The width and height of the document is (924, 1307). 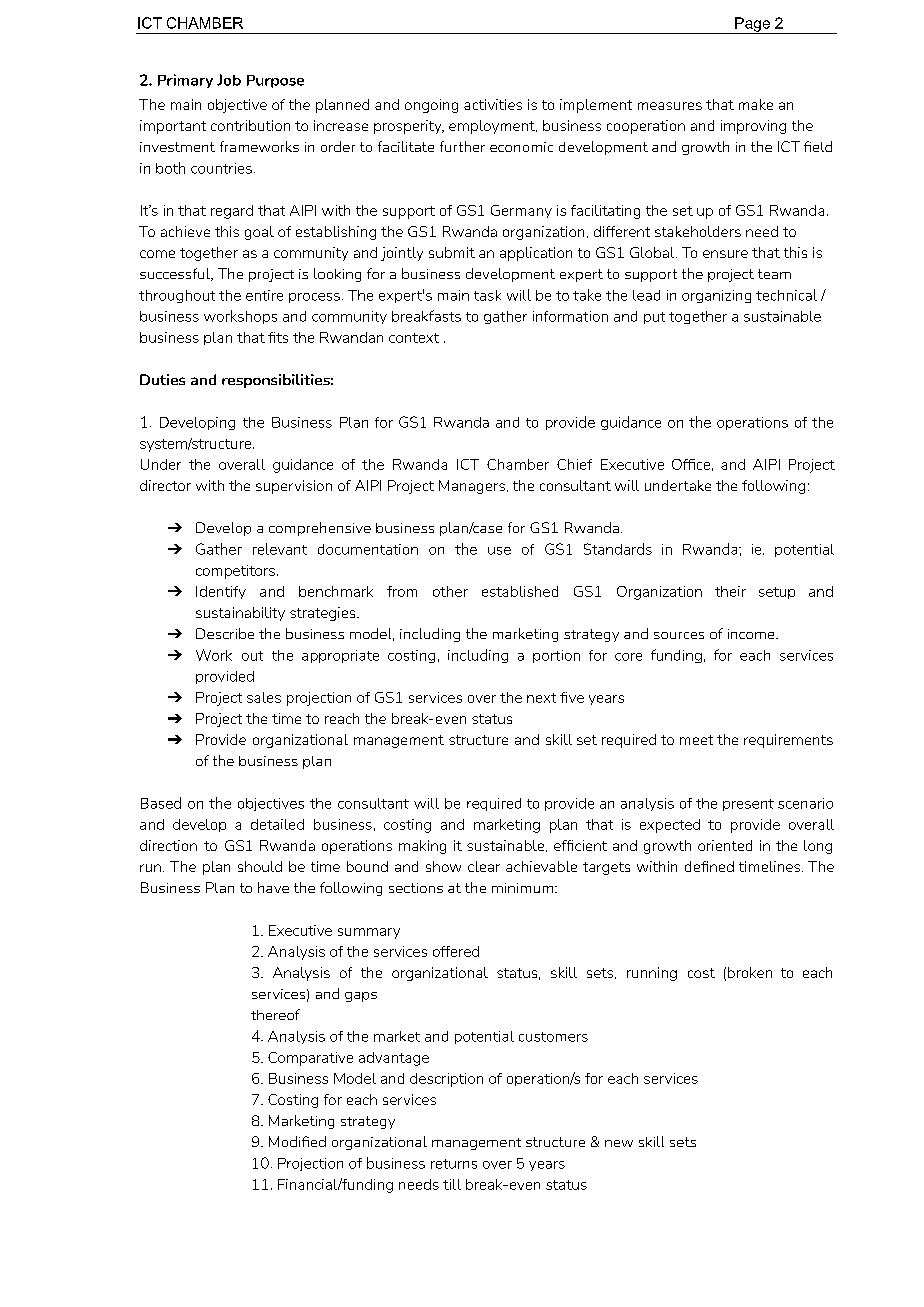 What do you see at coordinates (297, 1141) in the document?
I see `Modified` at bounding box center [297, 1141].
